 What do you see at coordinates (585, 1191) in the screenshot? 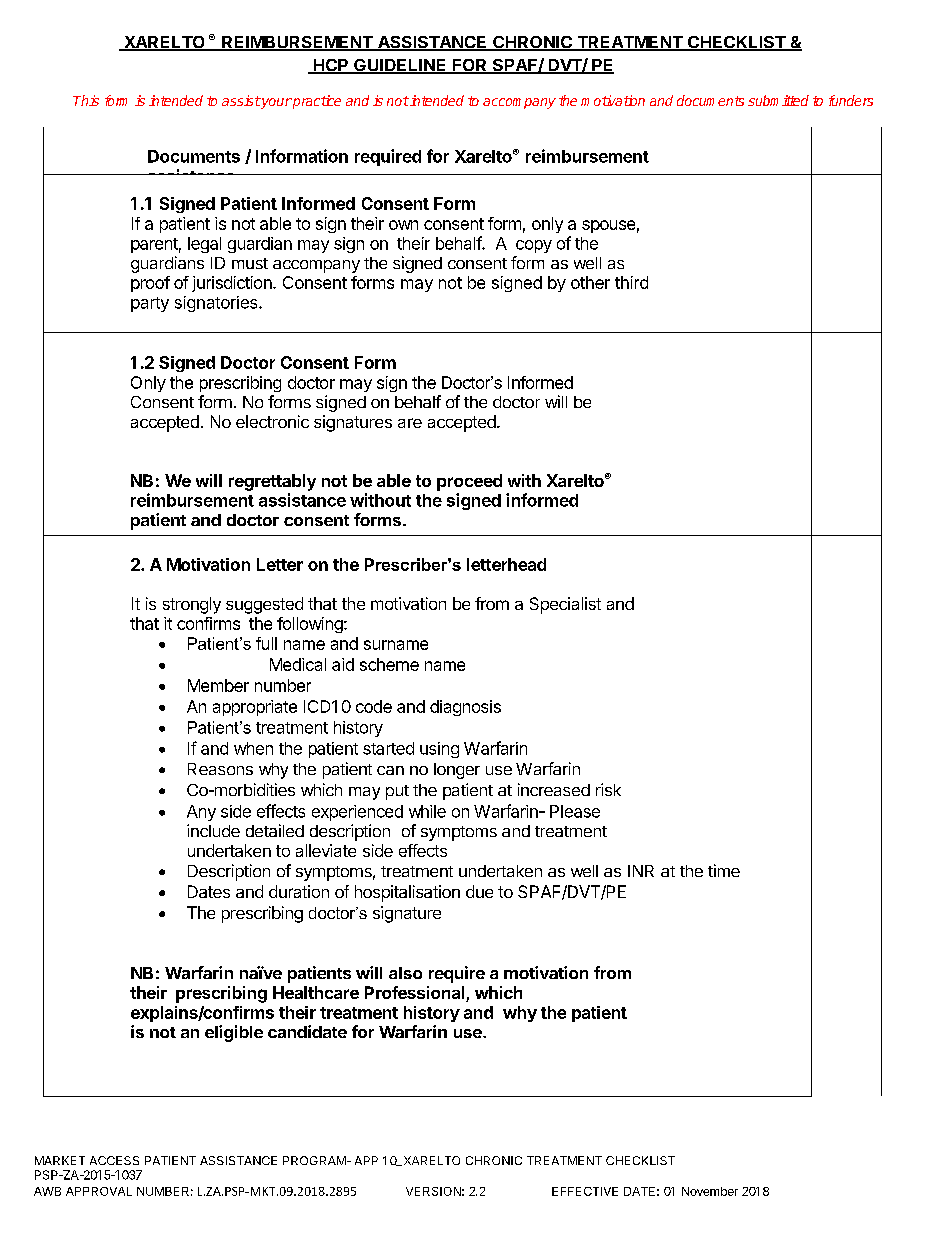
I see `EFFECTIVE` at bounding box center [585, 1191].
